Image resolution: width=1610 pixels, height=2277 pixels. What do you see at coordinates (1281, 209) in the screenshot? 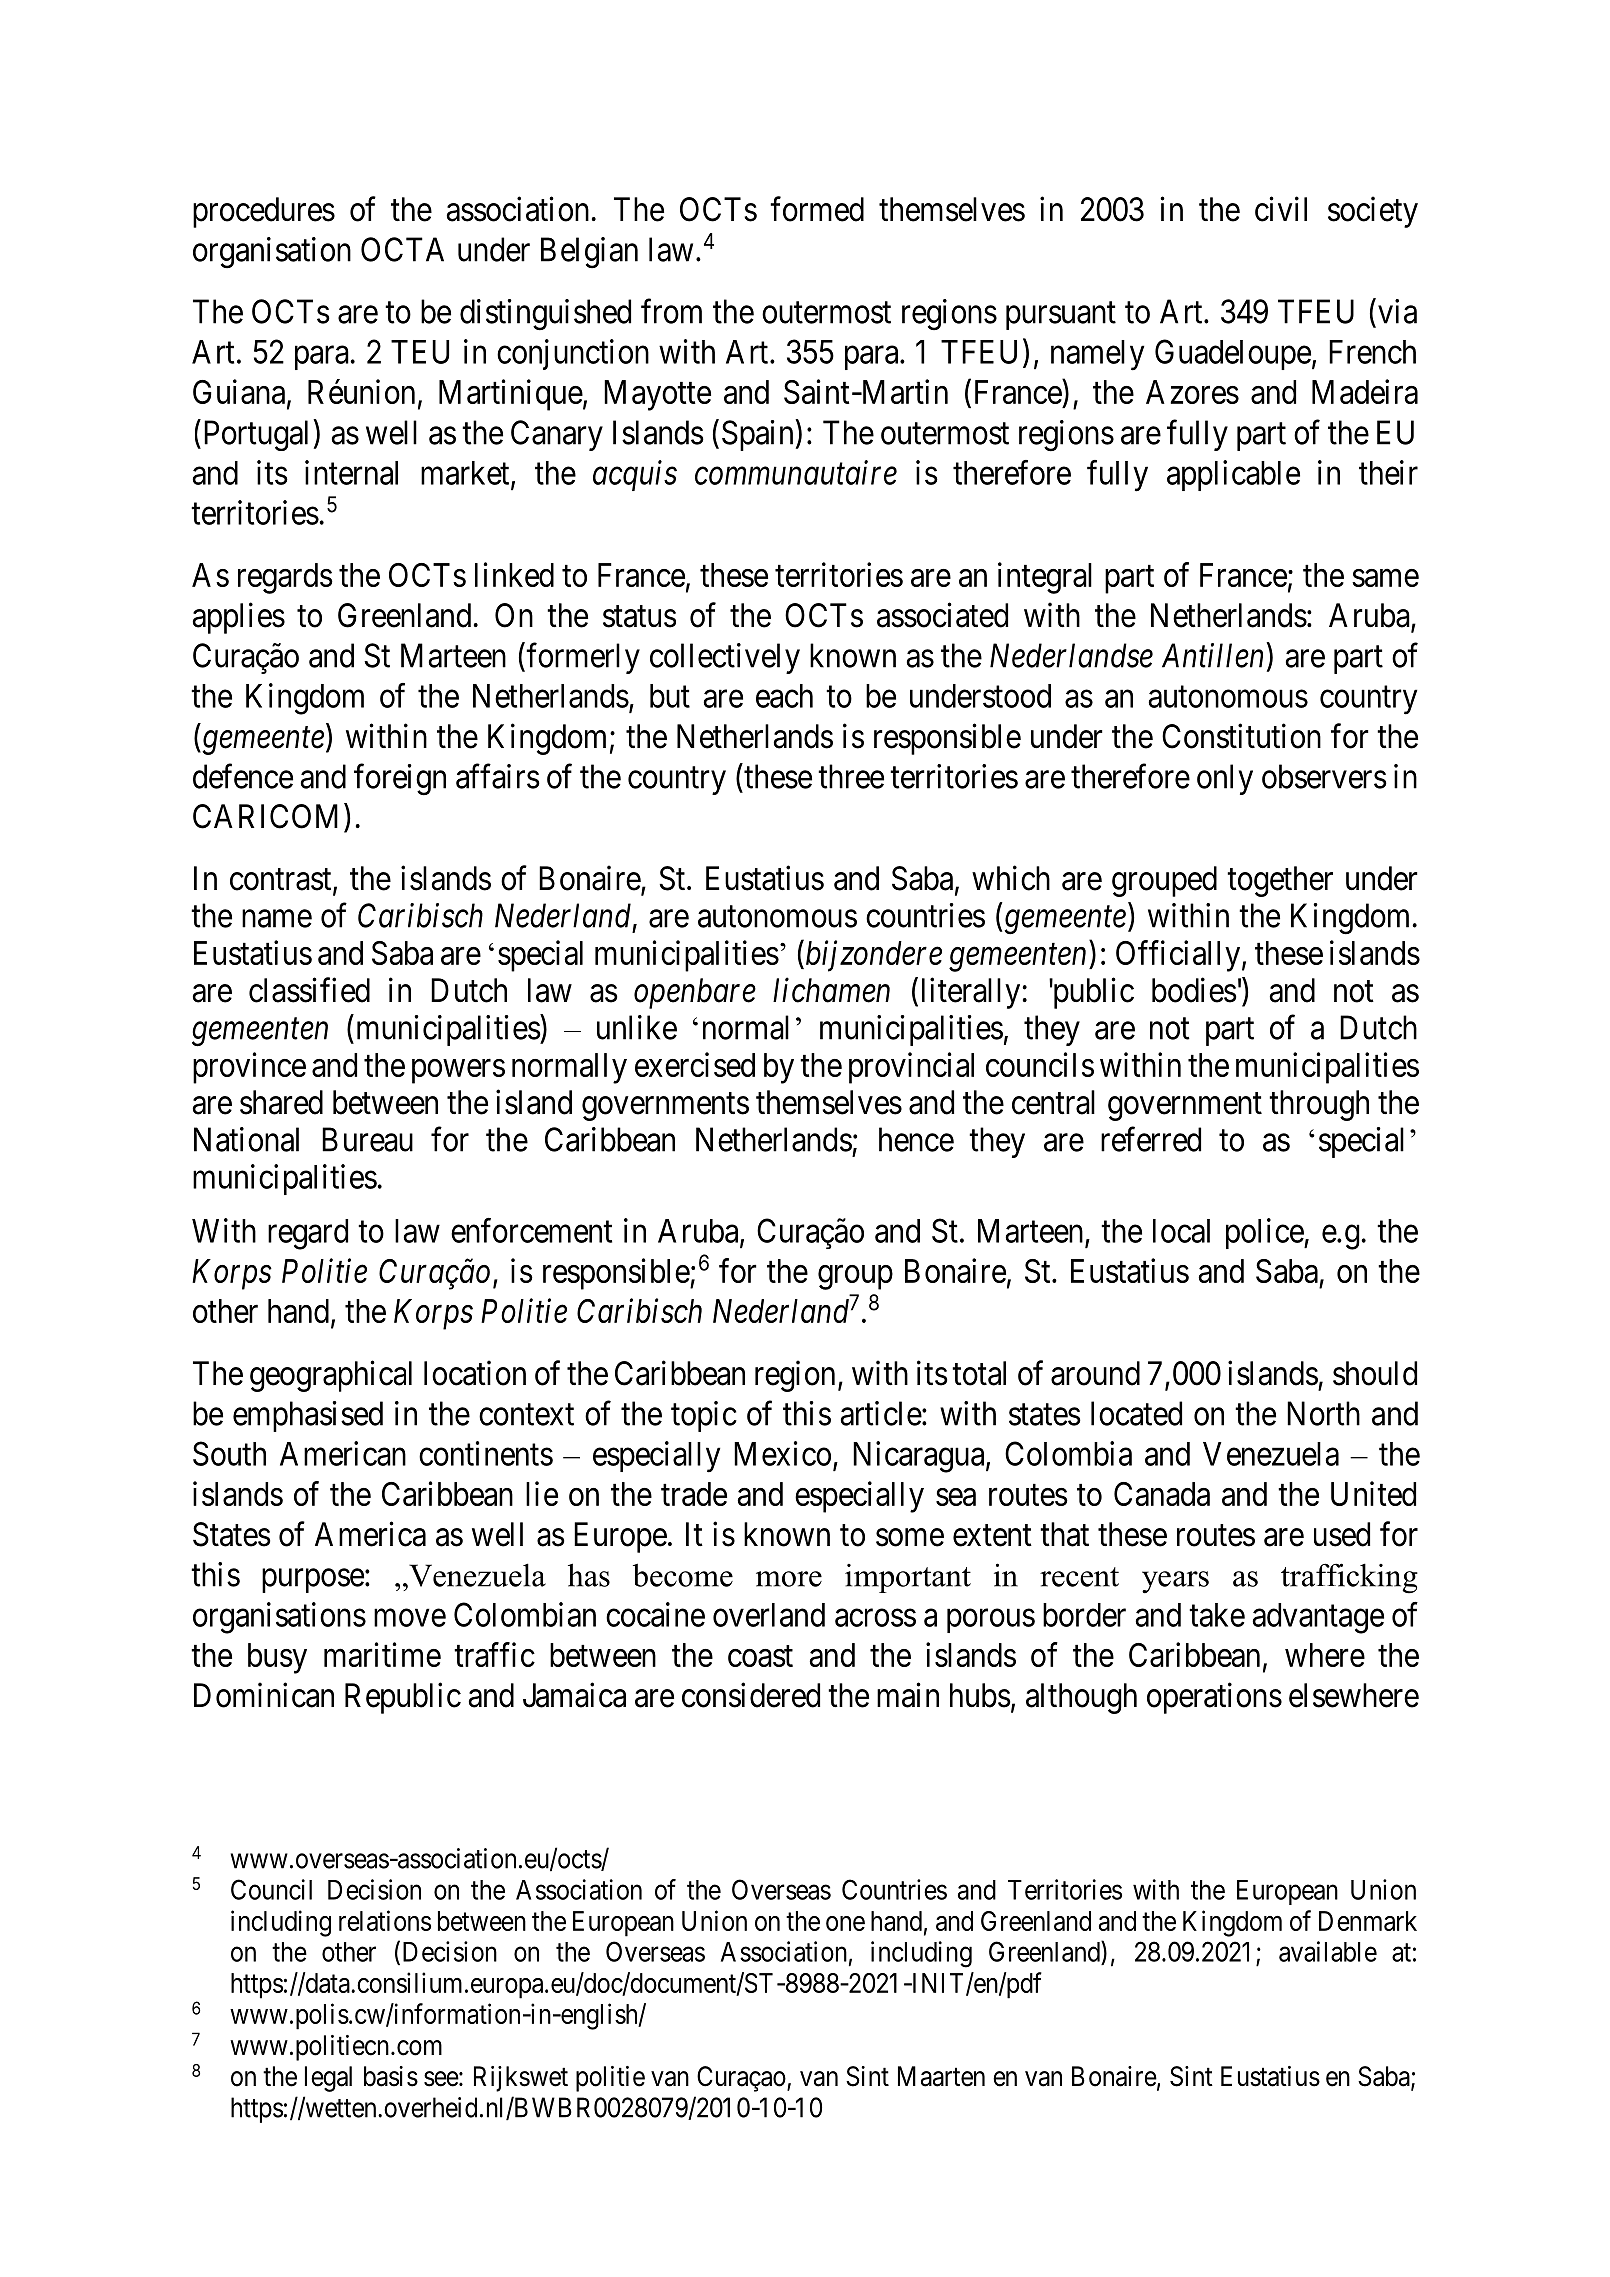
I see `civil` at bounding box center [1281, 209].
